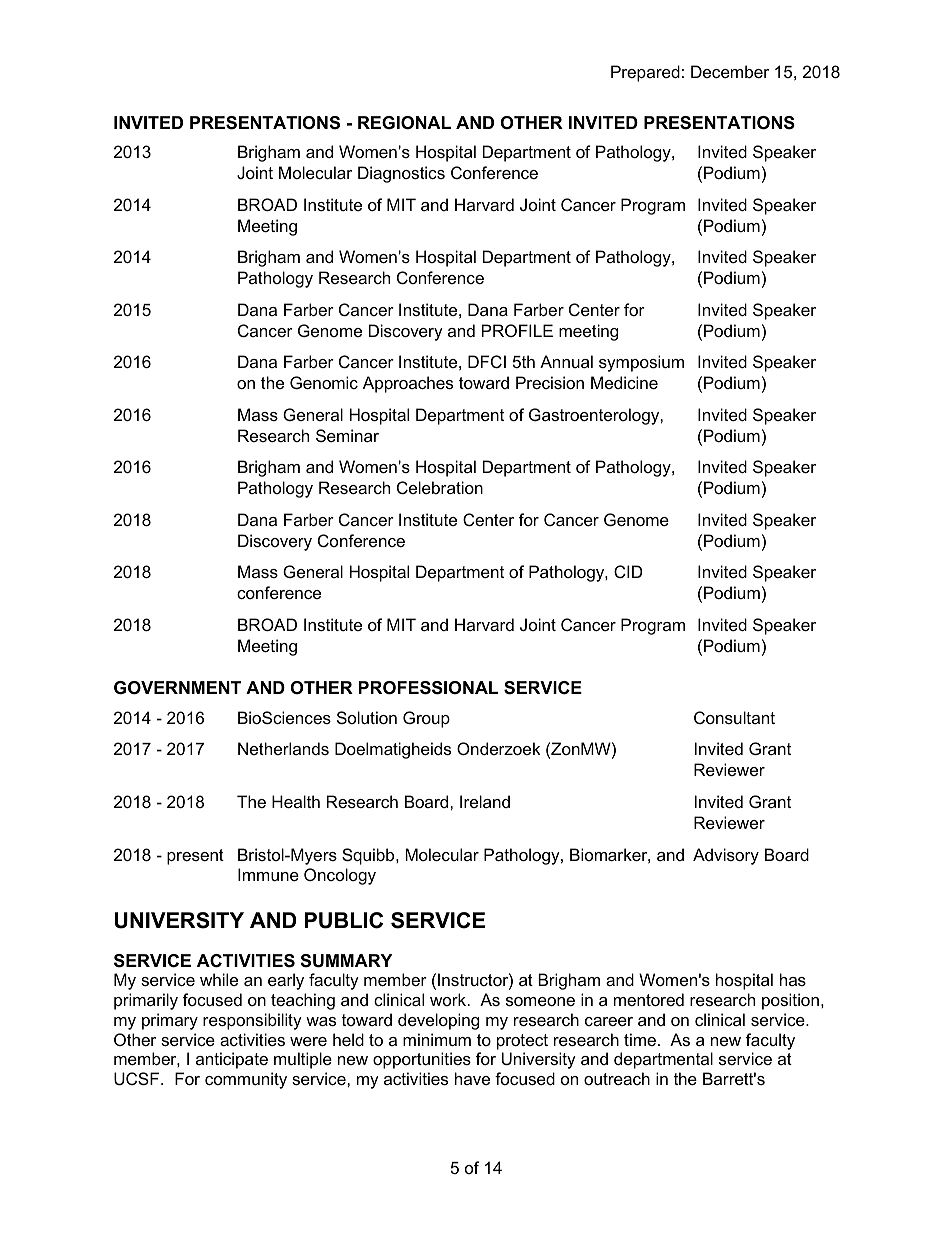 Image resolution: width=952 pixels, height=1233 pixels. What do you see at coordinates (232, 1060) in the screenshot?
I see `anticipate` at bounding box center [232, 1060].
